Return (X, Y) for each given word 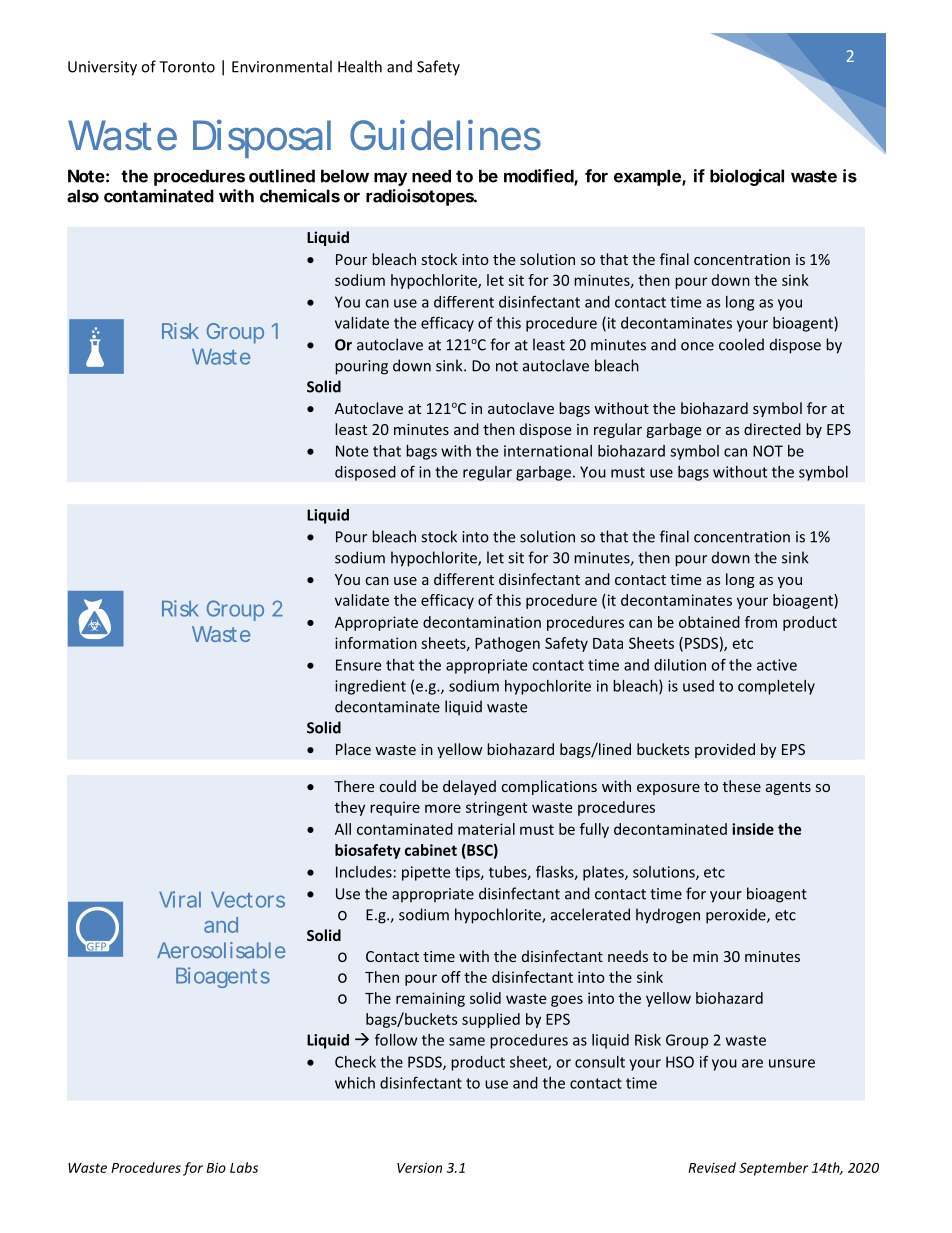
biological (747, 177)
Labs (244, 1167)
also (83, 196)
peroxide (737, 916)
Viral (180, 899)
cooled (741, 344)
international (548, 451)
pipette (426, 873)
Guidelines (445, 135)
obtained (709, 622)
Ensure (358, 665)
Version (419, 1167)
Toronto (187, 67)
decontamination (482, 622)
